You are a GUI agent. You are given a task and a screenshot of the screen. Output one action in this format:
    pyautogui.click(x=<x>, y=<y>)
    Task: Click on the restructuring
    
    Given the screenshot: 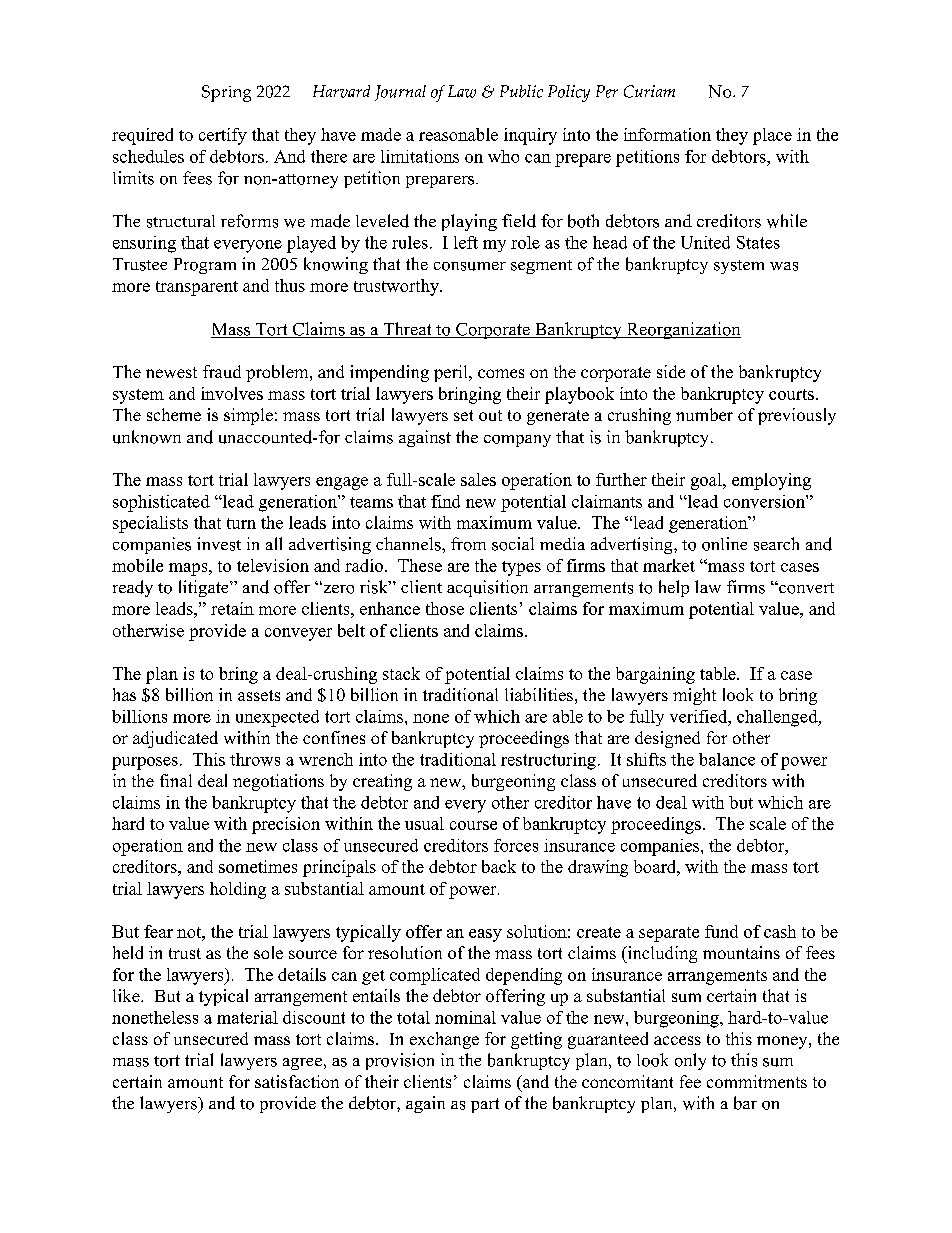 What is the action you would take?
    pyautogui.click(x=548, y=761)
